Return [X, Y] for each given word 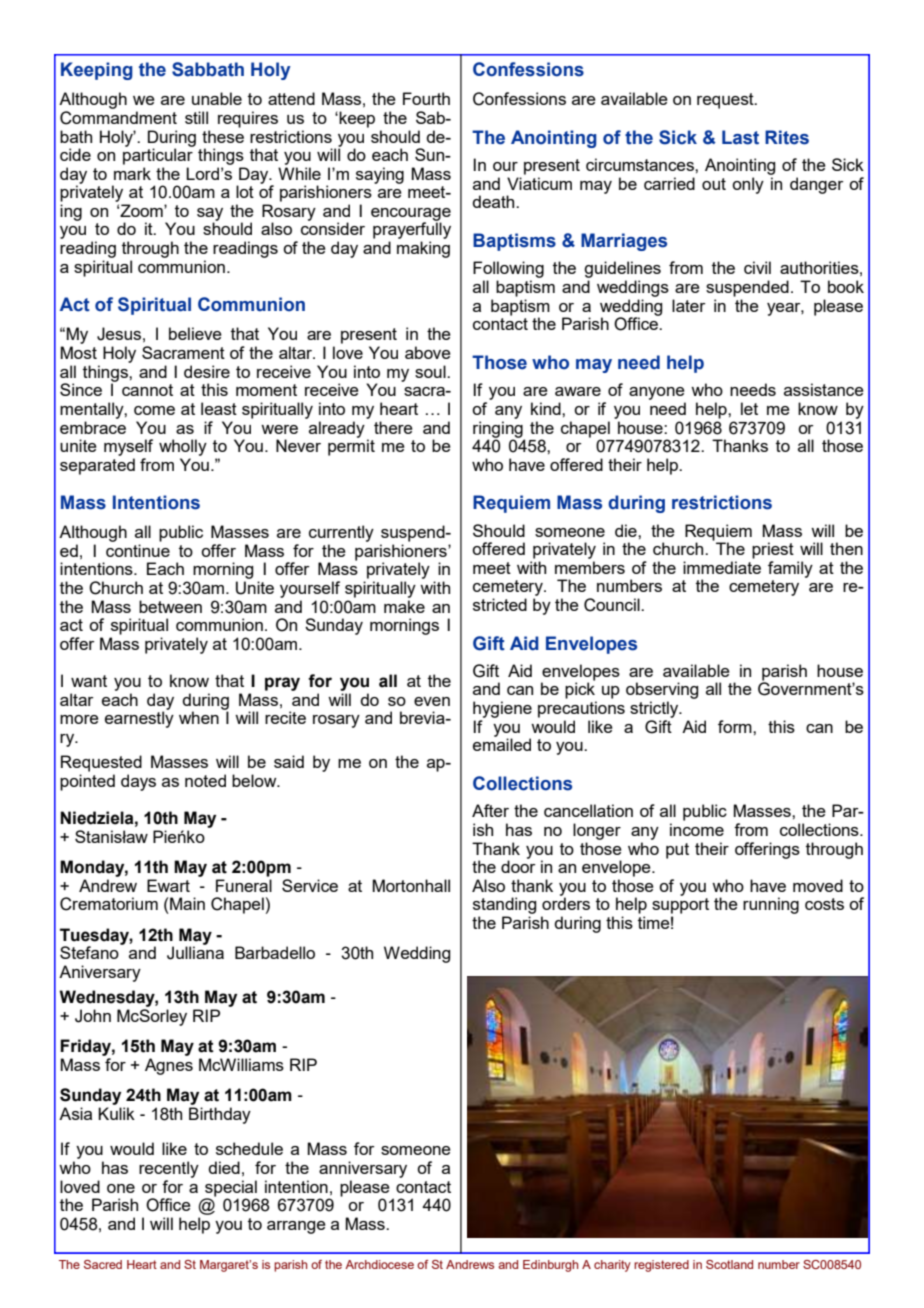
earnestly [139, 718]
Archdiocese [379, 1264]
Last [740, 137]
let [749, 408]
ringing [499, 430]
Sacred [103, 1264]
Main [186, 903]
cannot [147, 390]
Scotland [729, 1264]
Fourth [426, 98]
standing [504, 905]
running [771, 905]
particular [158, 155]
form [736, 726]
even [432, 701]
